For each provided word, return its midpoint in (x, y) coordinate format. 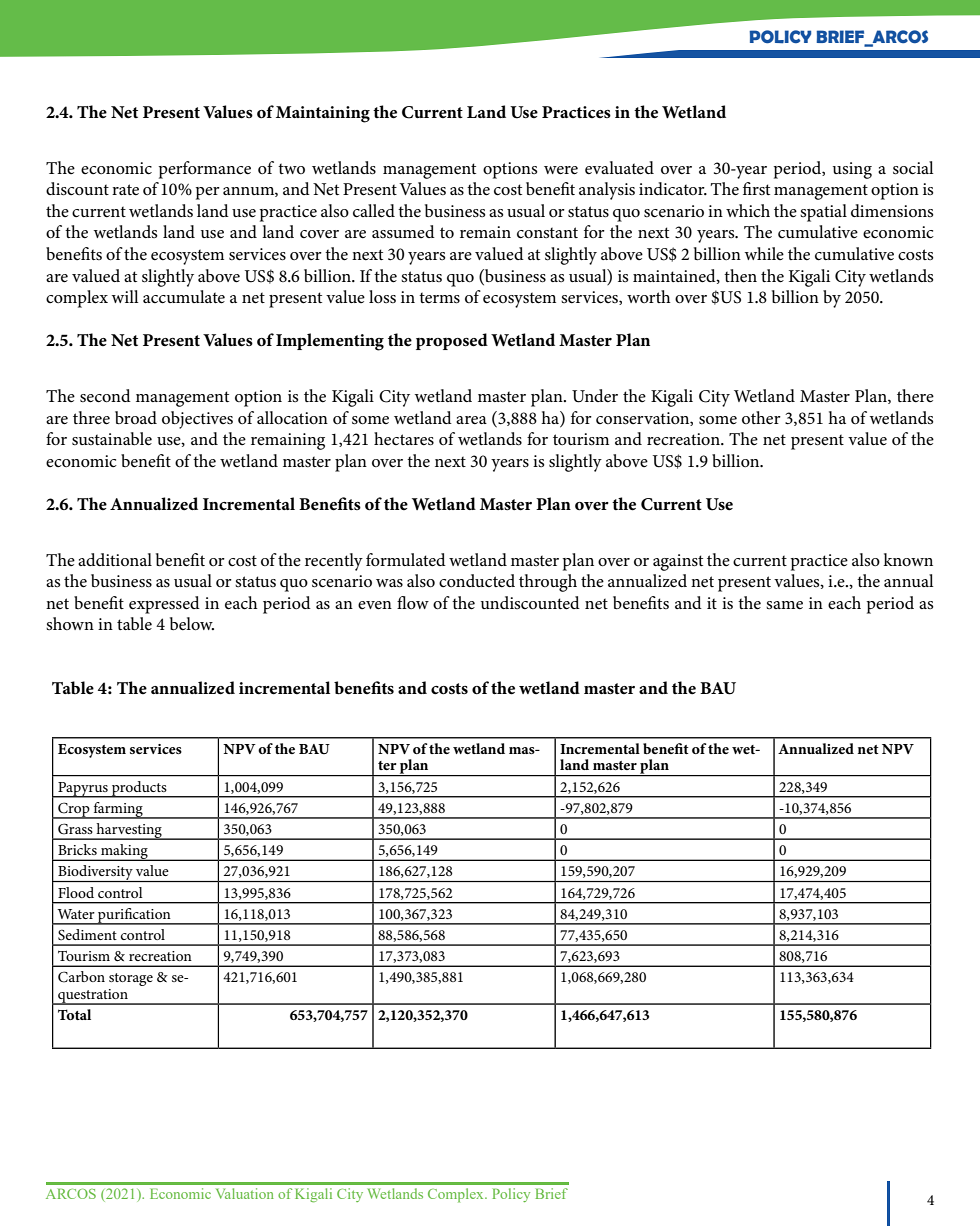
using (852, 170)
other (761, 417)
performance (205, 170)
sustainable (112, 439)
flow (413, 602)
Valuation (245, 1193)
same (784, 605)
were (561, 170)
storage (131, 979)
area (471, 420)
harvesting (129, 831)
